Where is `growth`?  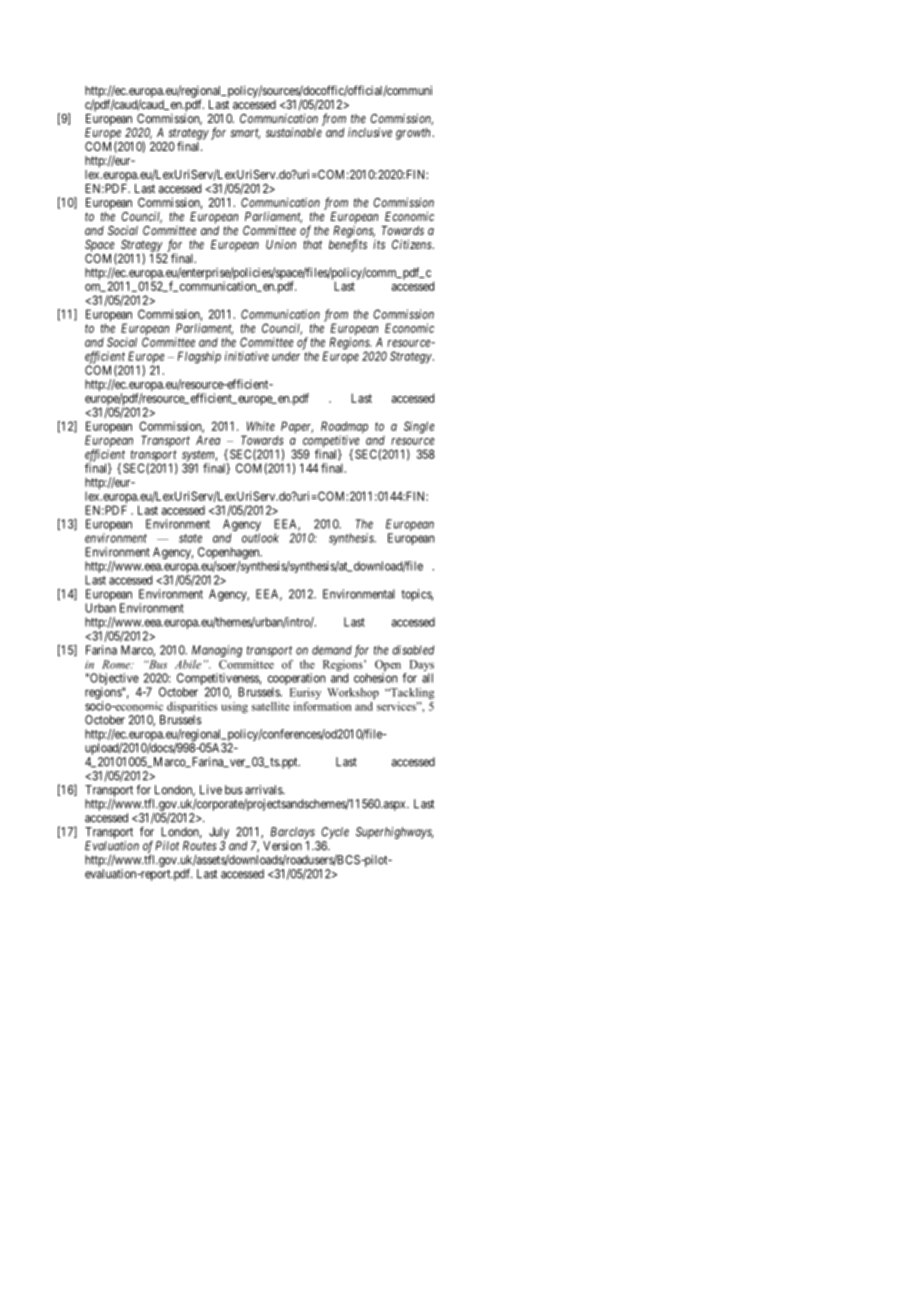
growth is located at coordinates (414, 134).
